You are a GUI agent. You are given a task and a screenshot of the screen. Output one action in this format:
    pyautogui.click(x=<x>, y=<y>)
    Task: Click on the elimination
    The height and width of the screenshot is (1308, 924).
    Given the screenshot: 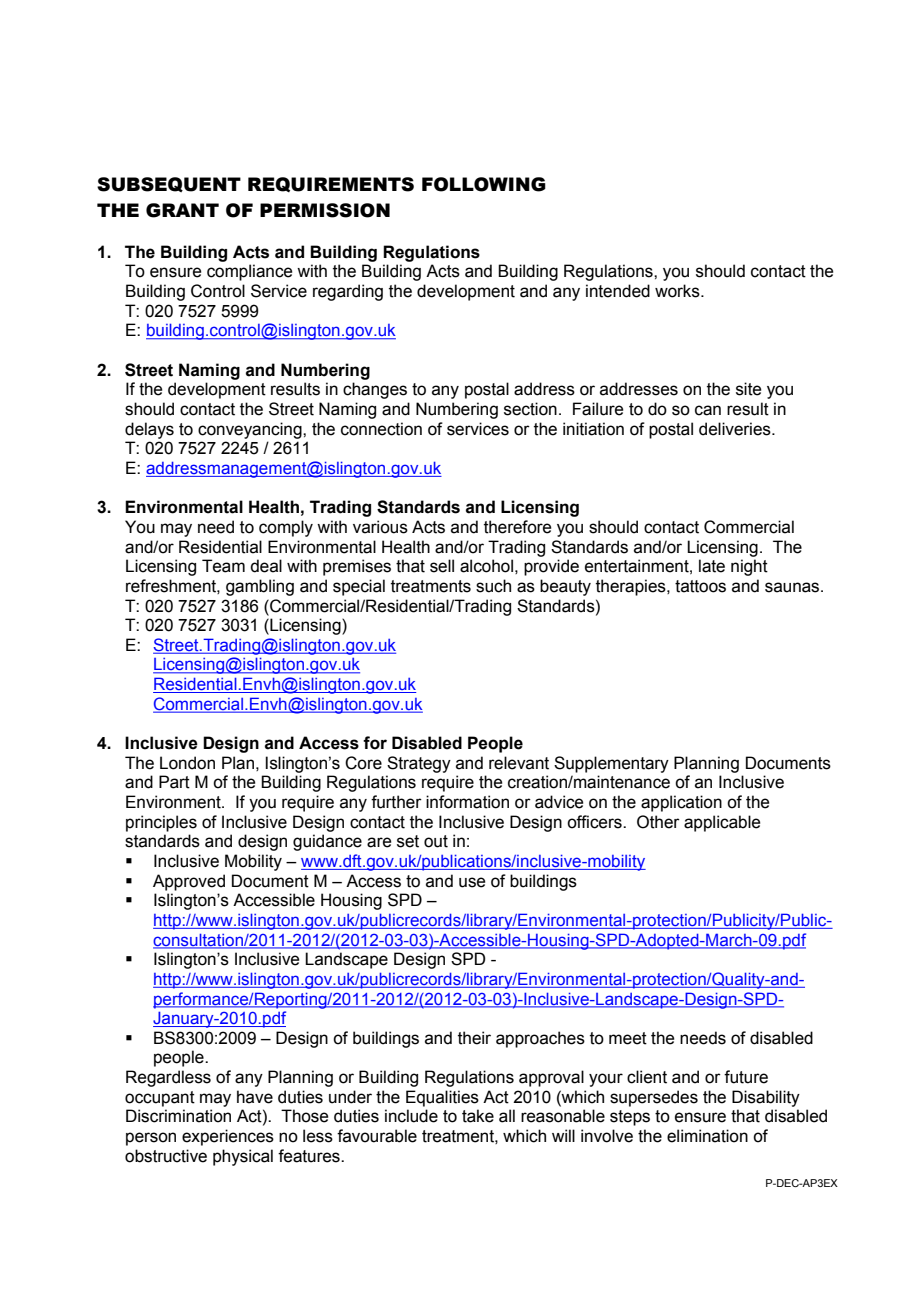 What is the action you would take?
    pyautogui.click(x=707, y=1136)
